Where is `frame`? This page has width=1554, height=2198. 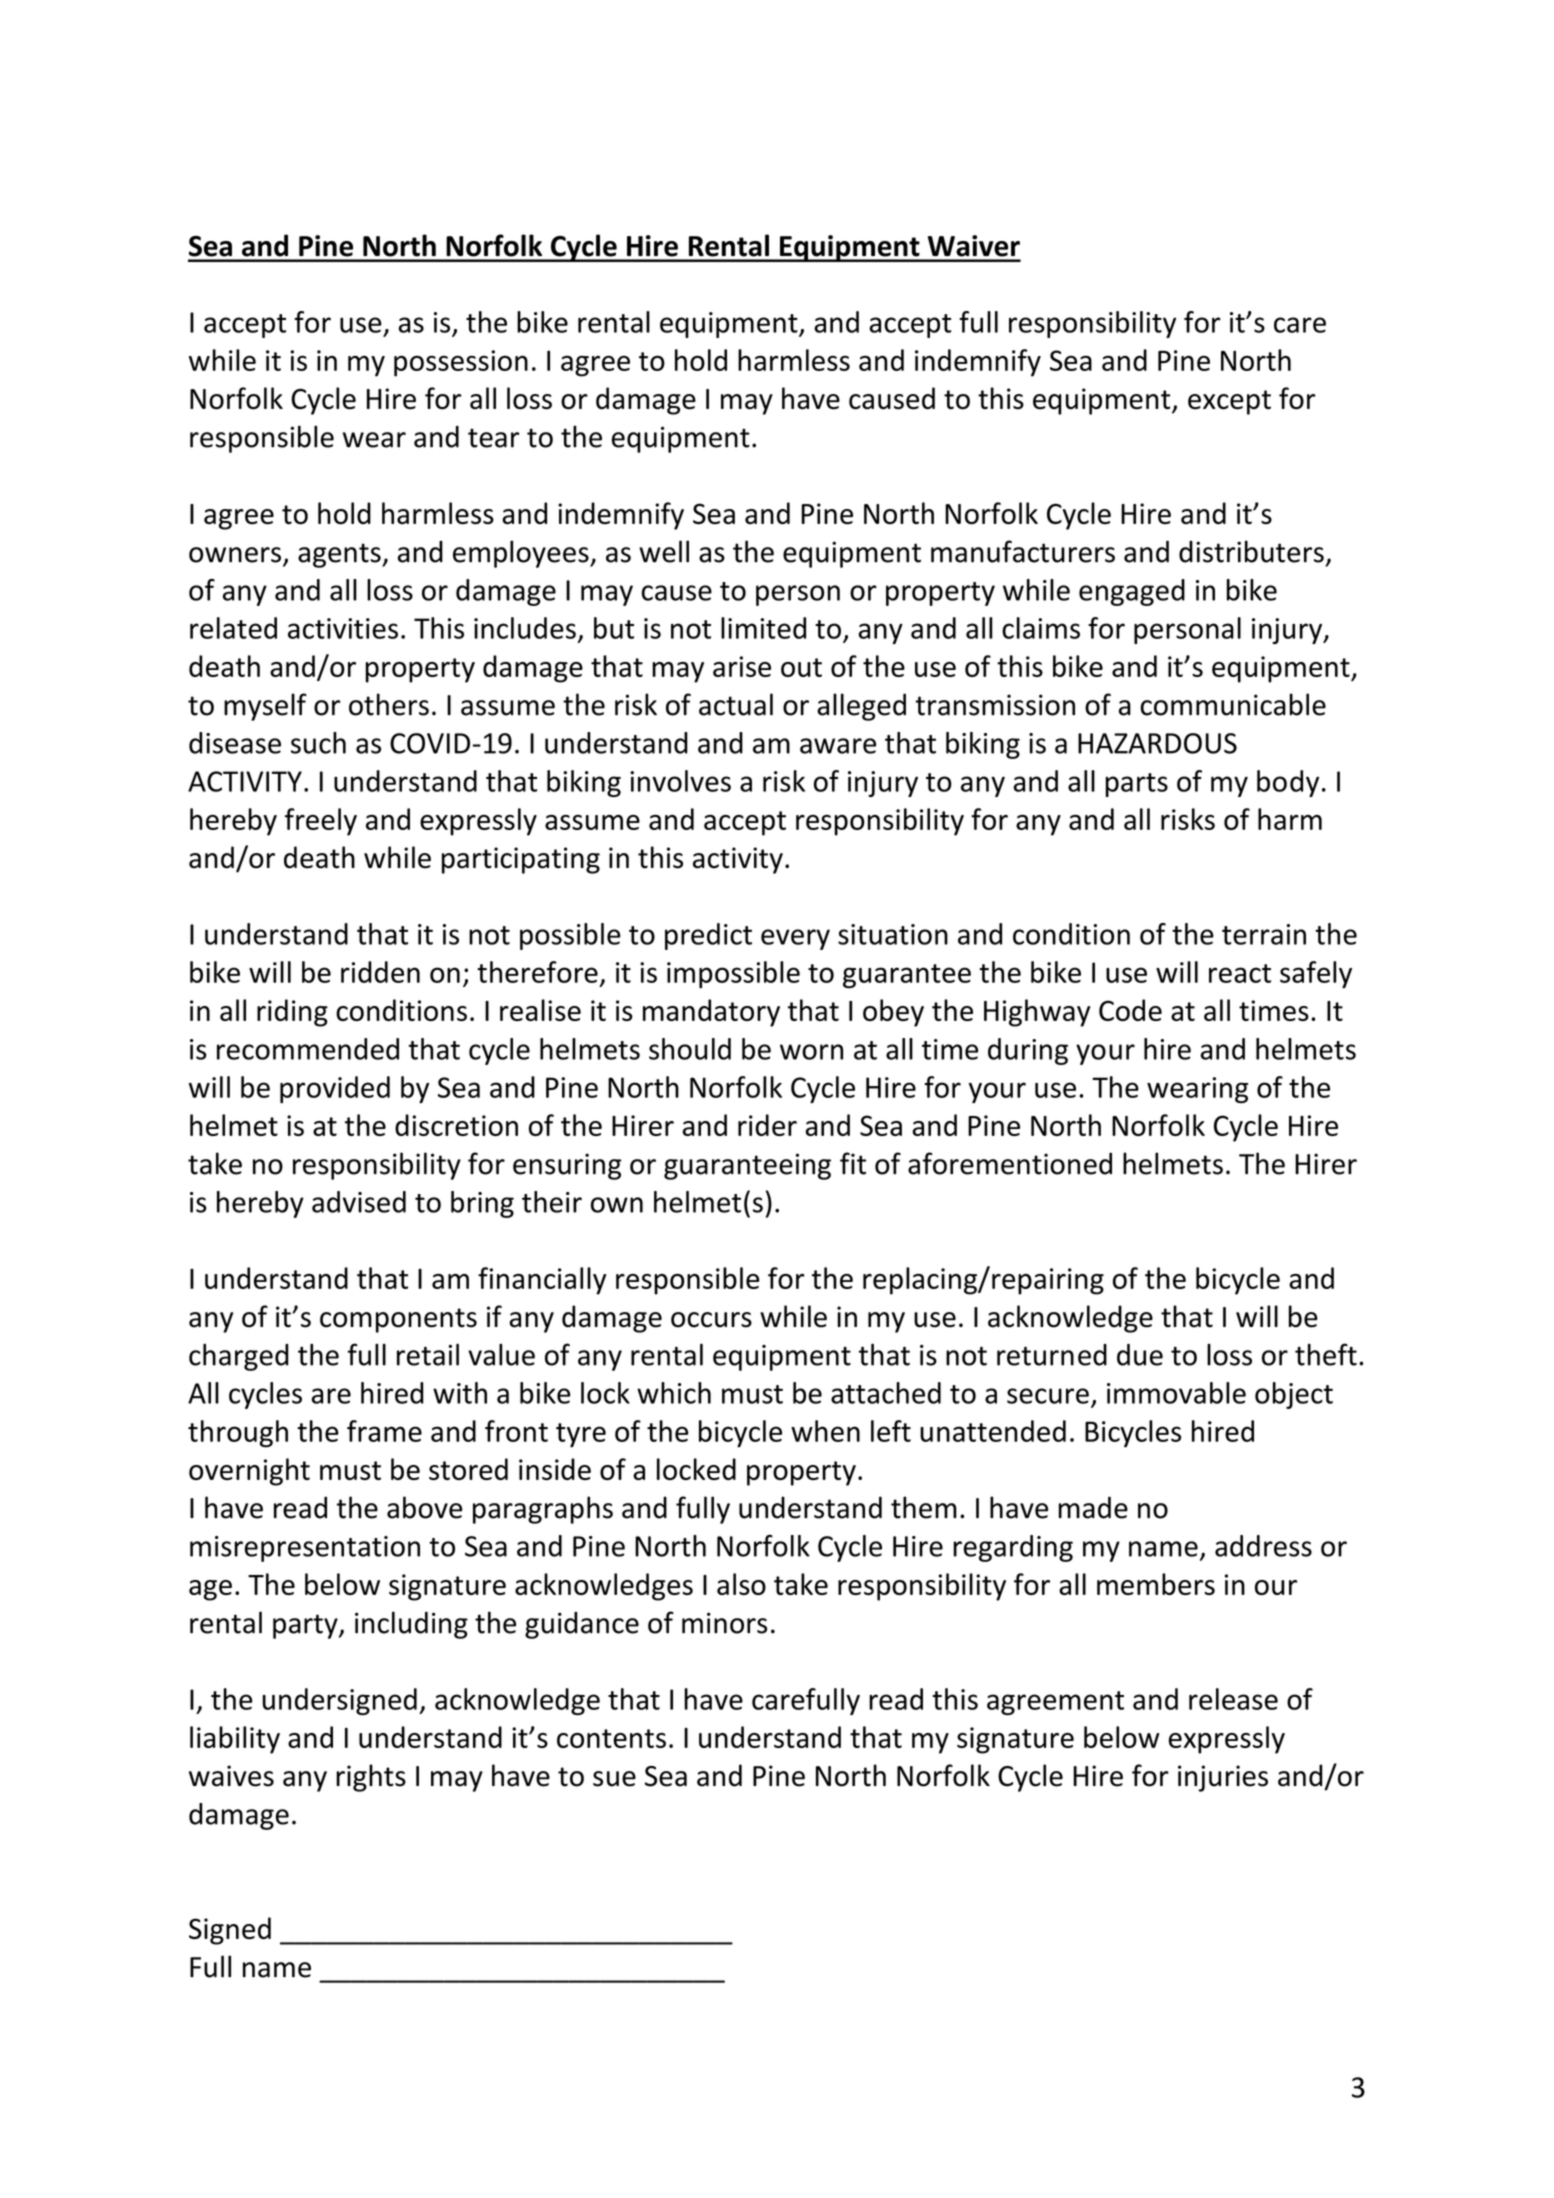
frame is located at coordinates (384, 1431).
